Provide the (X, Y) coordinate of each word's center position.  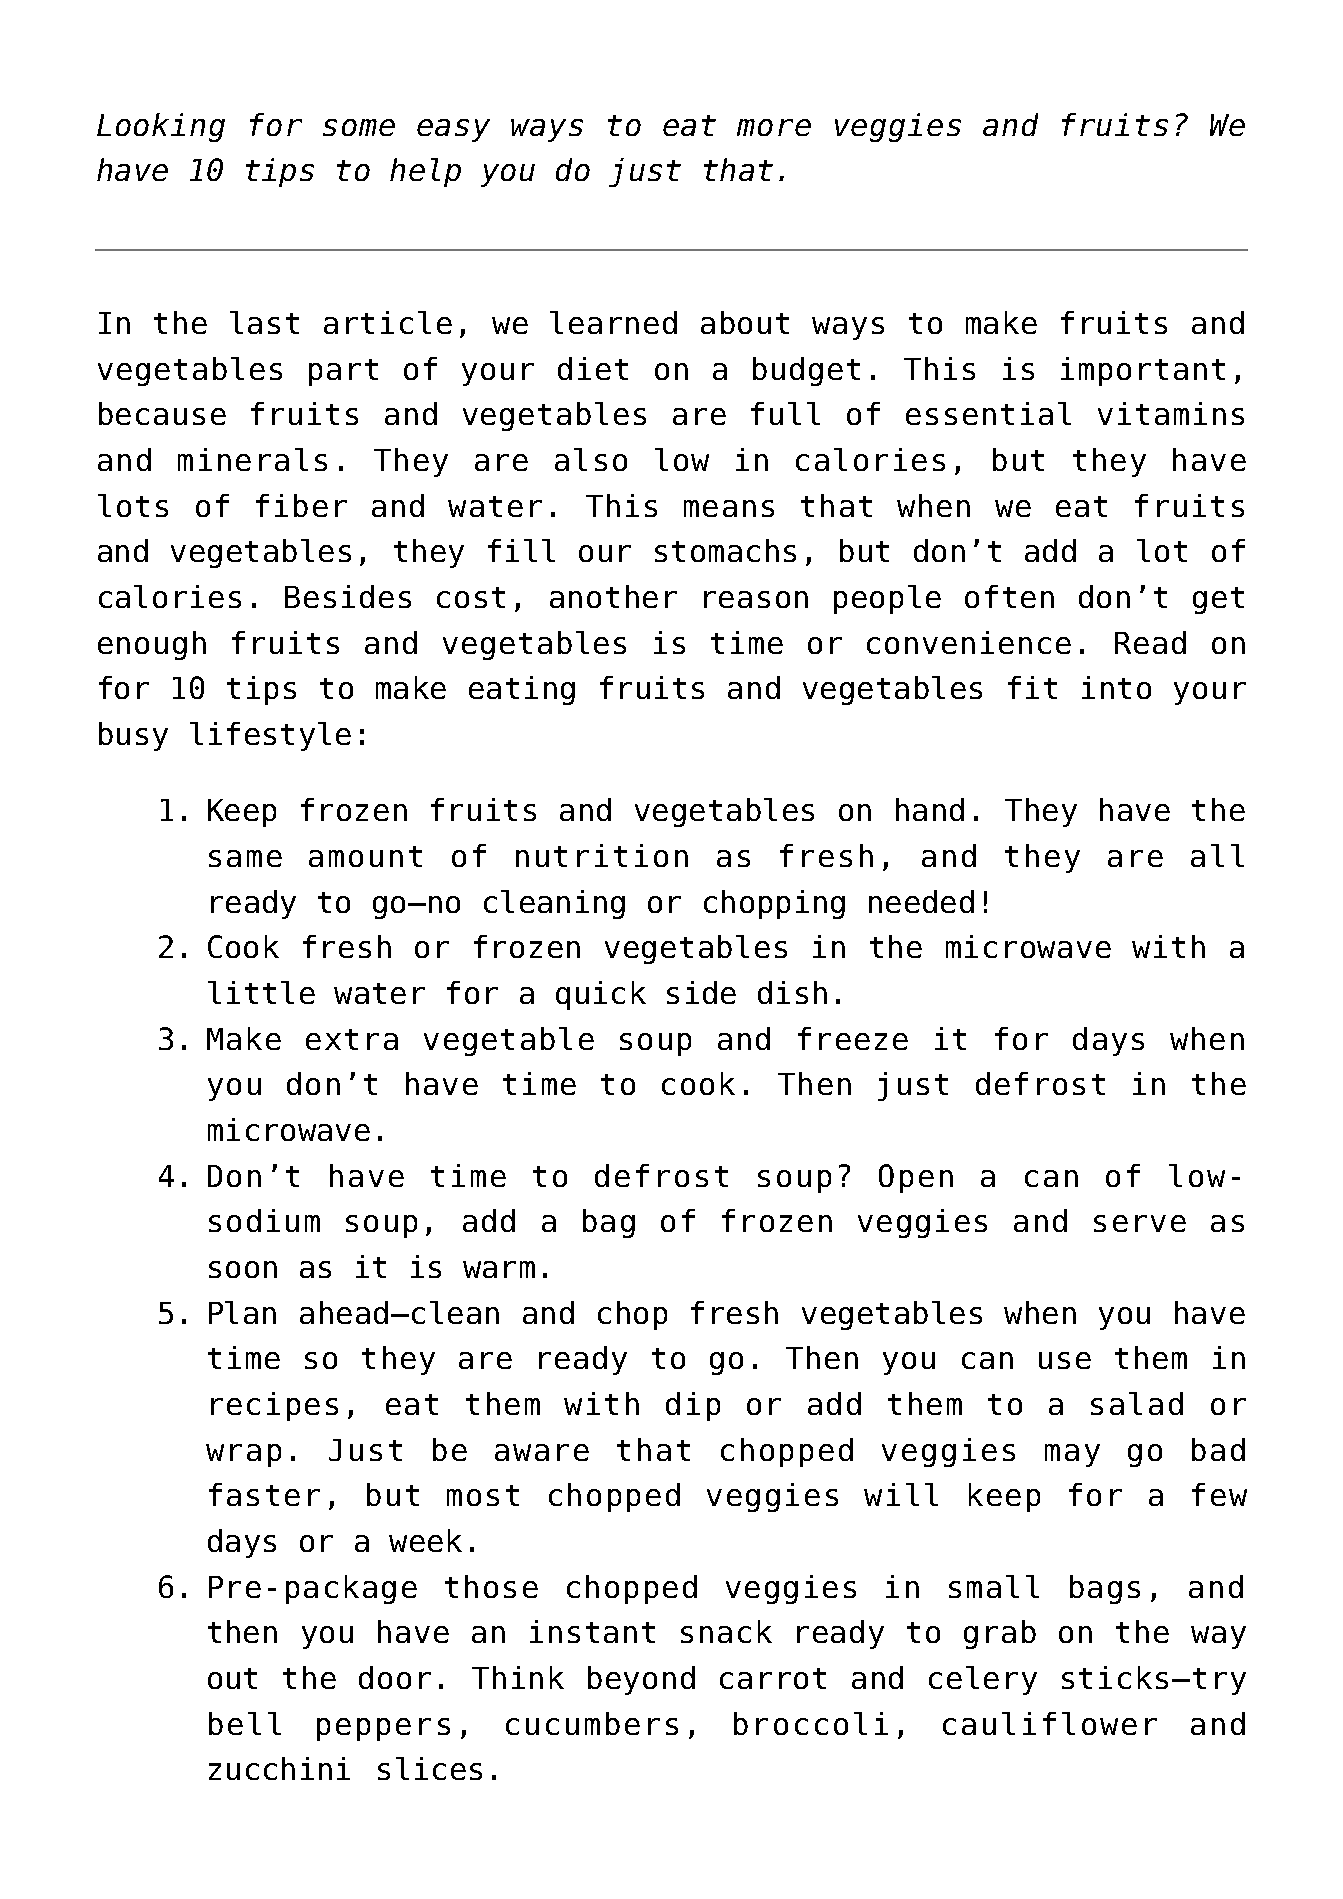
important (1143, 371)
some (359, 127)
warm (499, 1269)
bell (245, 1723)
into (1116, 687)
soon (243, 1269)
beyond (641, 1680)
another (613, 596)
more (774, 127)
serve (1140, 1223)
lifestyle (270, 736)
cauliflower (1050, 1723)
